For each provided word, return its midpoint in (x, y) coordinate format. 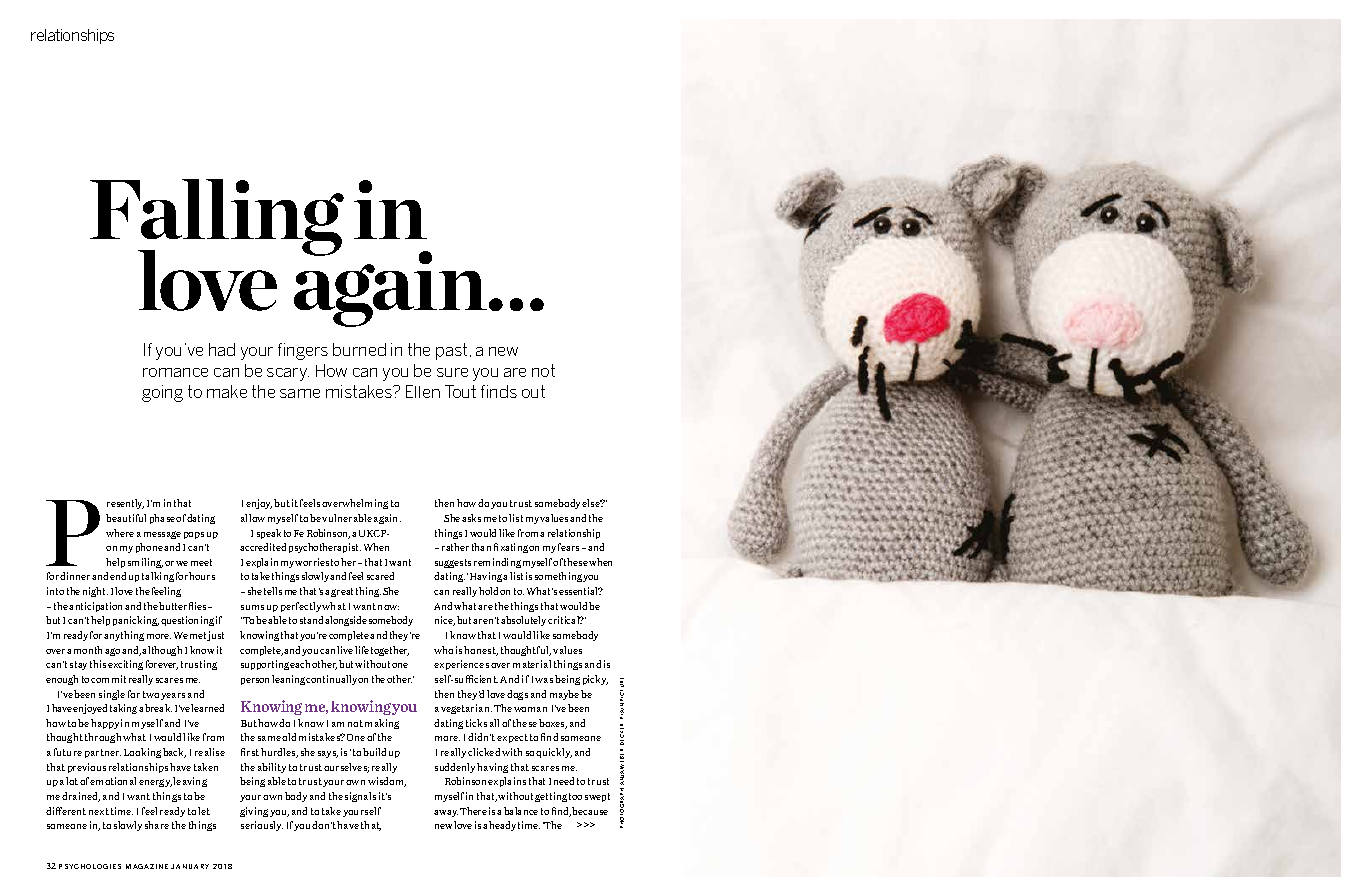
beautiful (126, 518)
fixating (512, 548)
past (451, 351)
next (99, 811)
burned (359, 349)
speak (269, 534)
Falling (217, 219)
